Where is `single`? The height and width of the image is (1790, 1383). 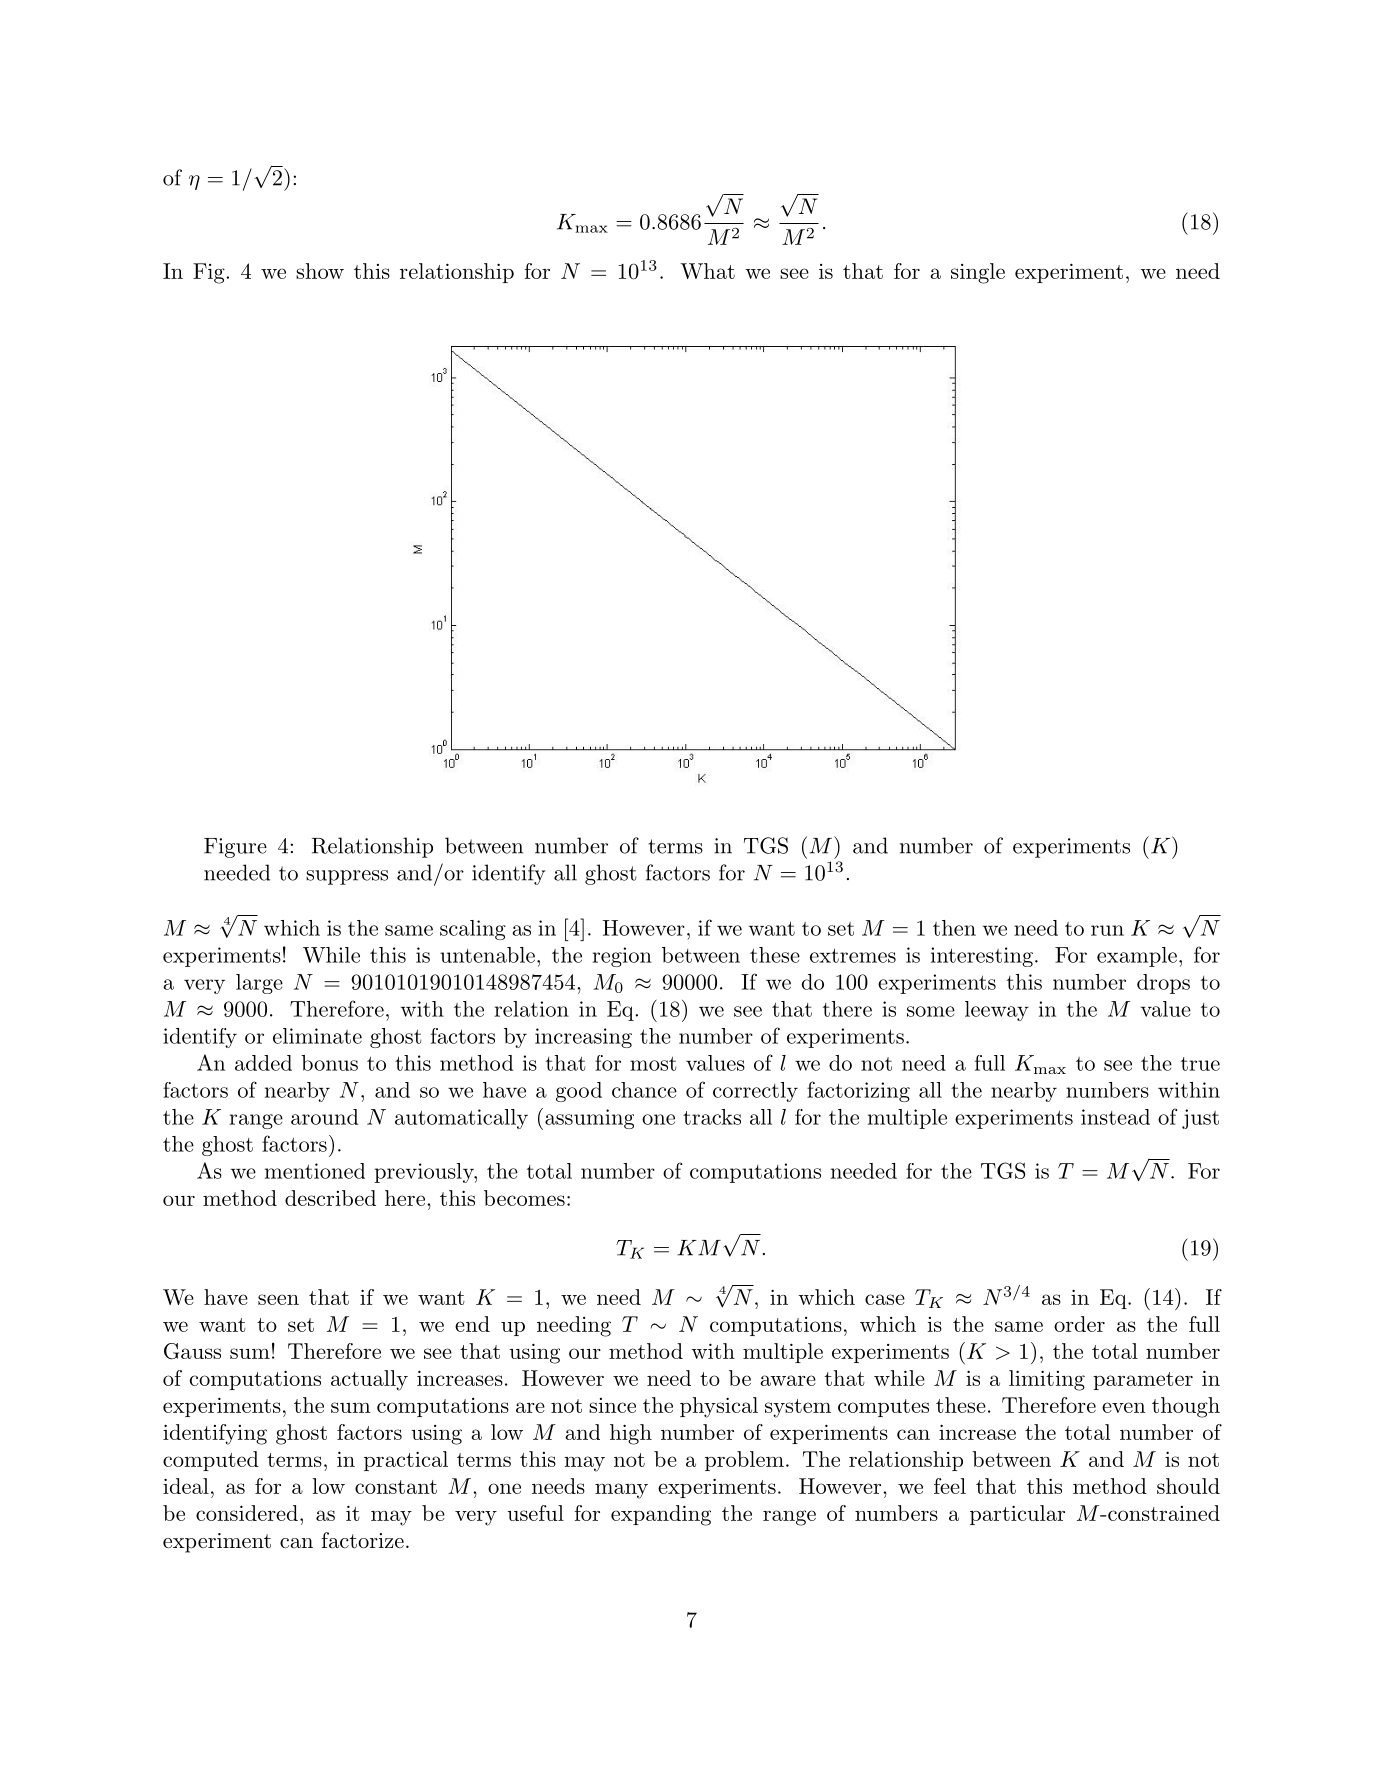
single is located at coordinates (978, 273).
